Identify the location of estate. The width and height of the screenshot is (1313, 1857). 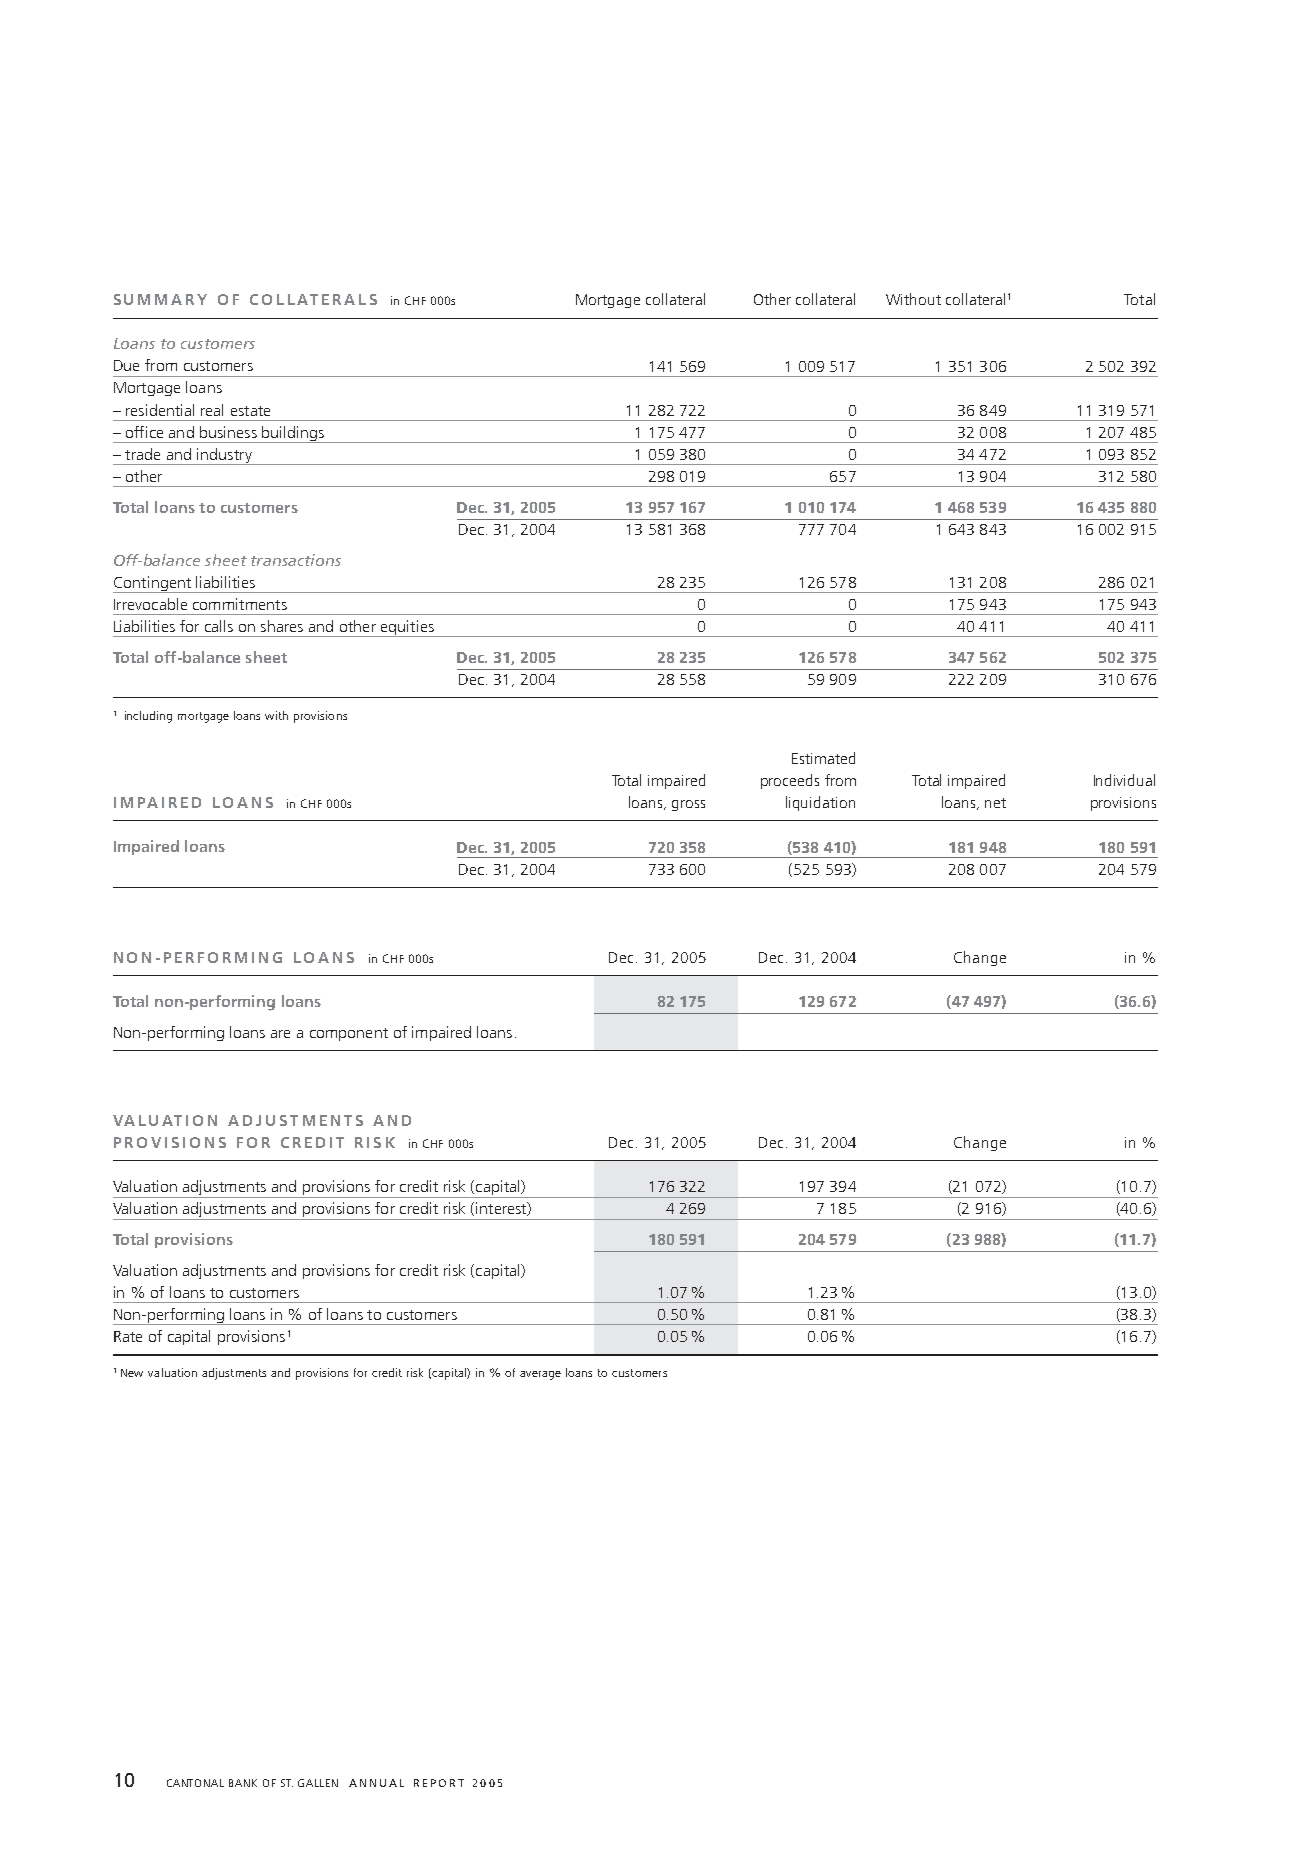
(250, 411).
